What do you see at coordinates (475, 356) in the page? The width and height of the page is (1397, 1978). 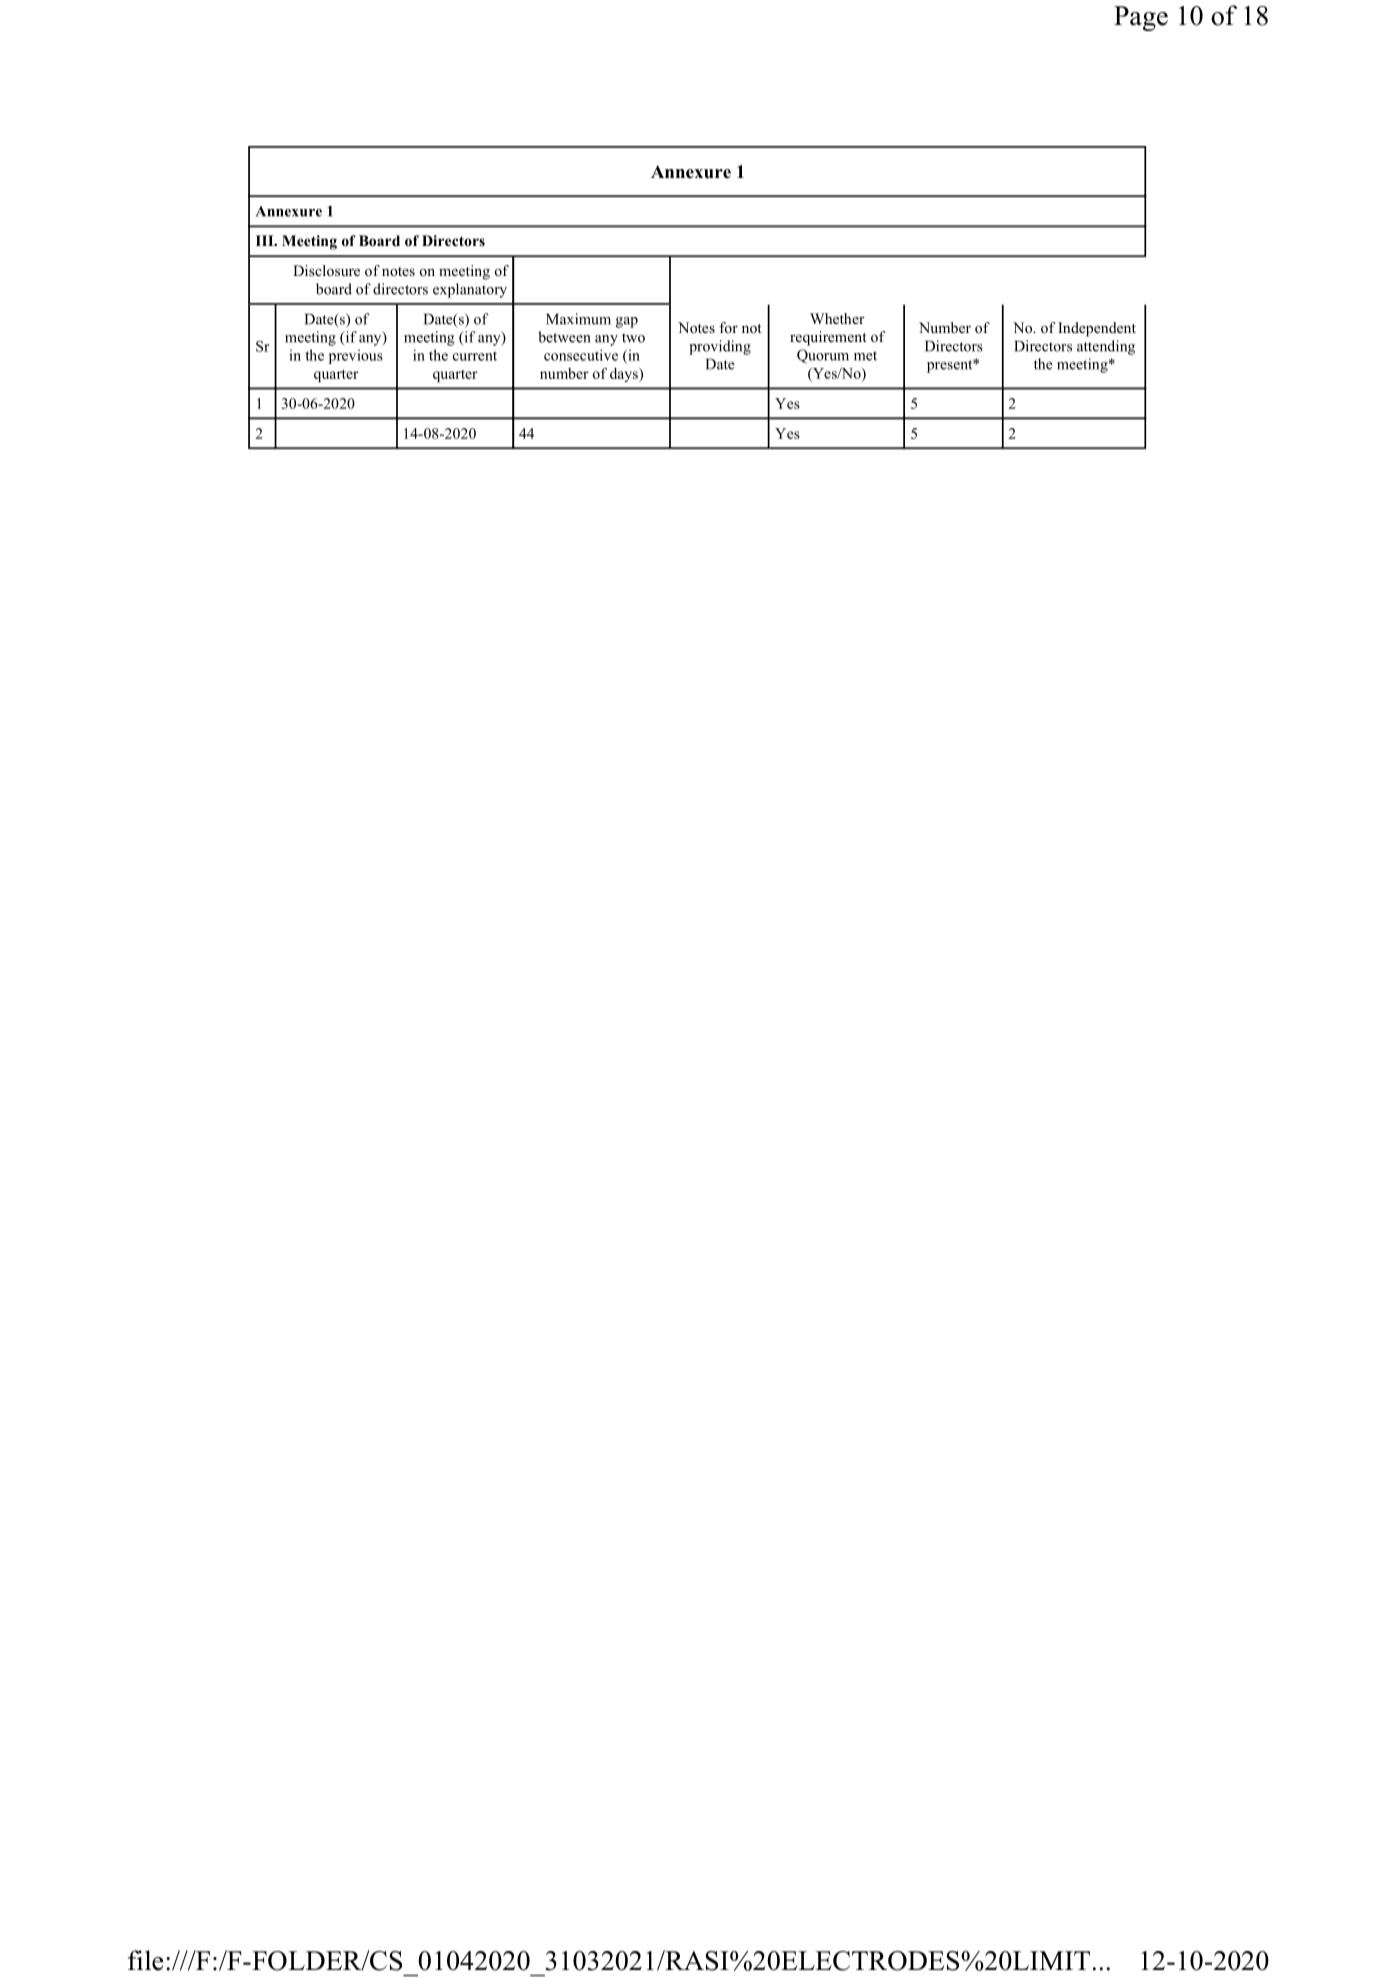 I see `current` at bounding box center [475, 356].
